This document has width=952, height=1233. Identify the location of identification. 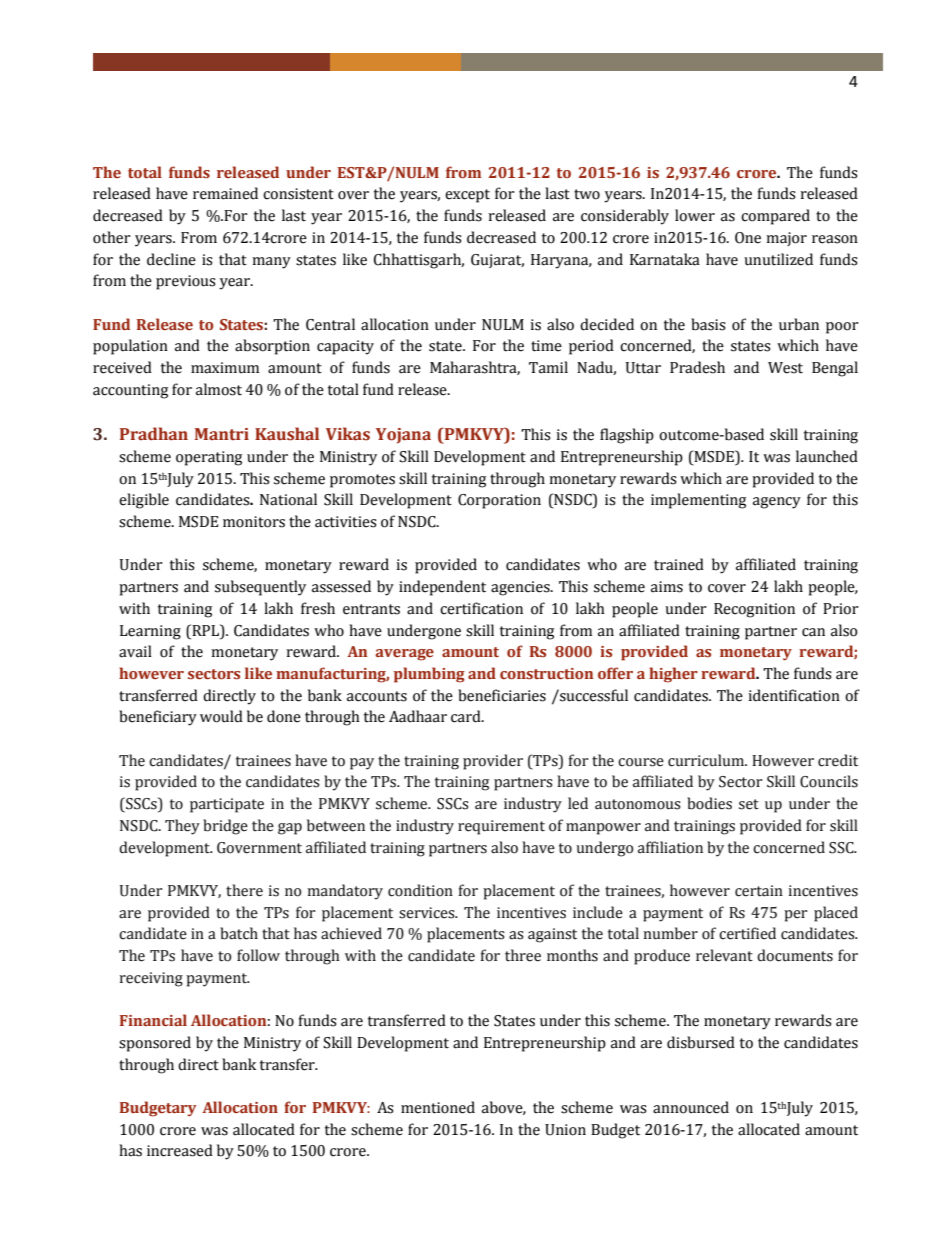
(794, 695).
